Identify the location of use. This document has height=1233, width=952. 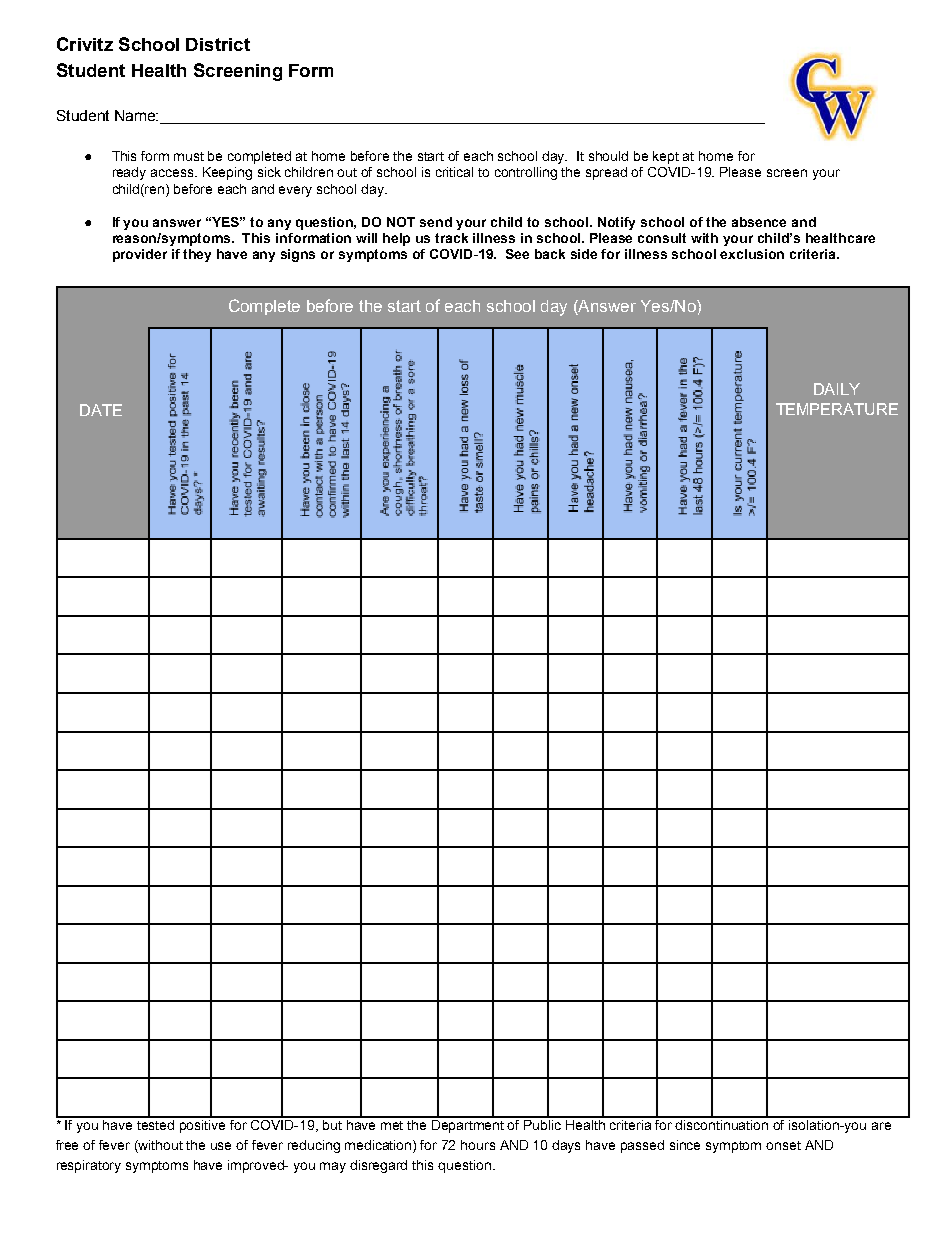
(221, 1146).
